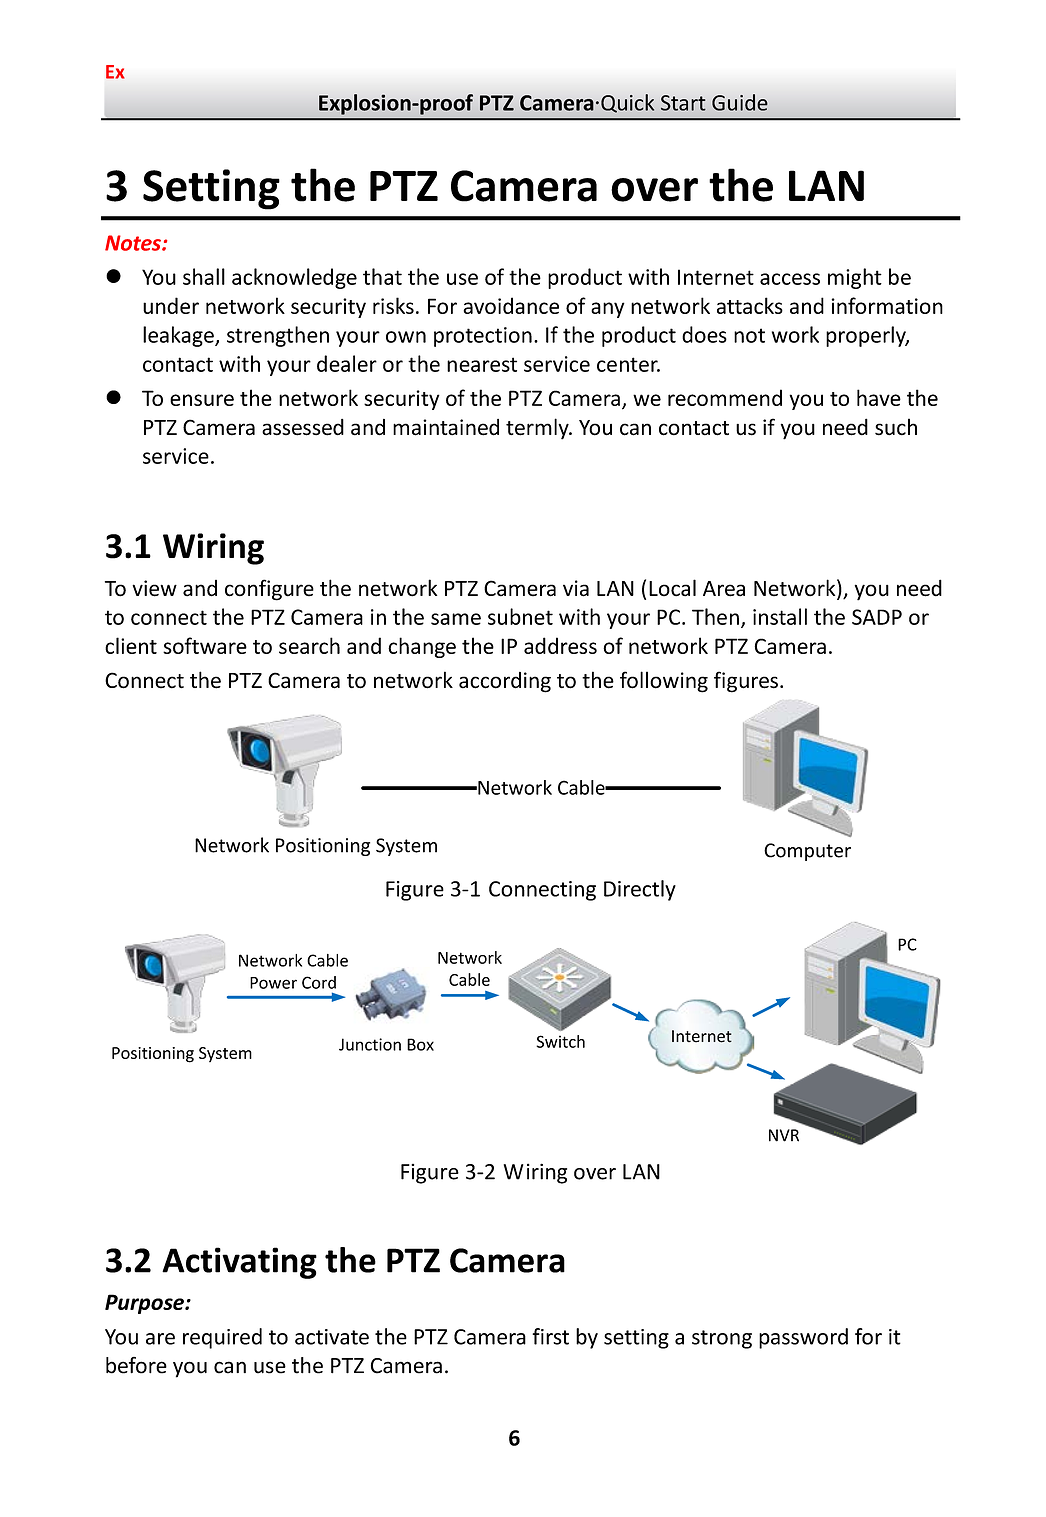 The image size is (1046, 1517). Describe the element at coordinates (879, 397) in the screenshot. I see `have` at that location.
